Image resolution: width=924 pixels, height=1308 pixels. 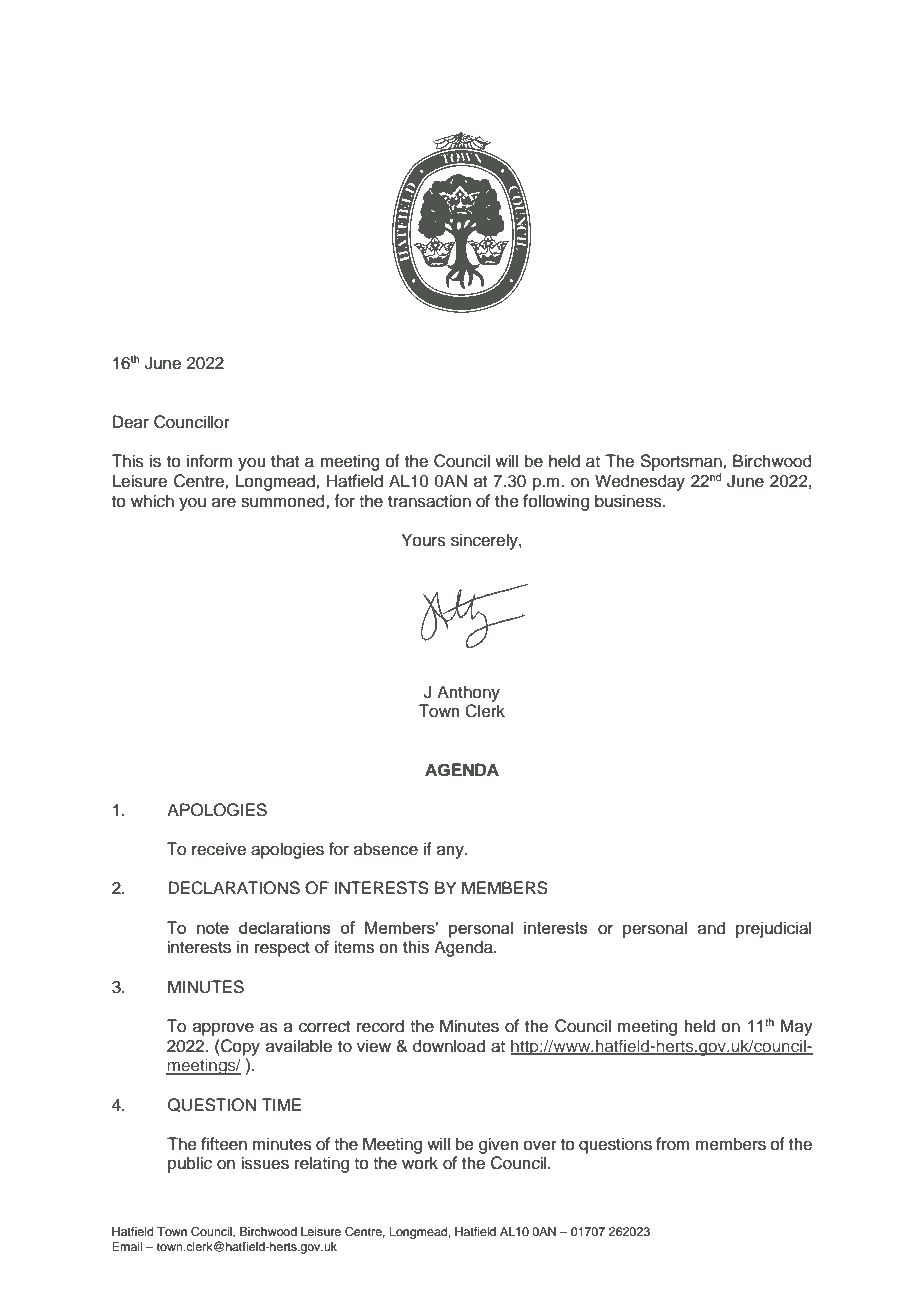 I want to click on note, so click(x=213, y=928).
